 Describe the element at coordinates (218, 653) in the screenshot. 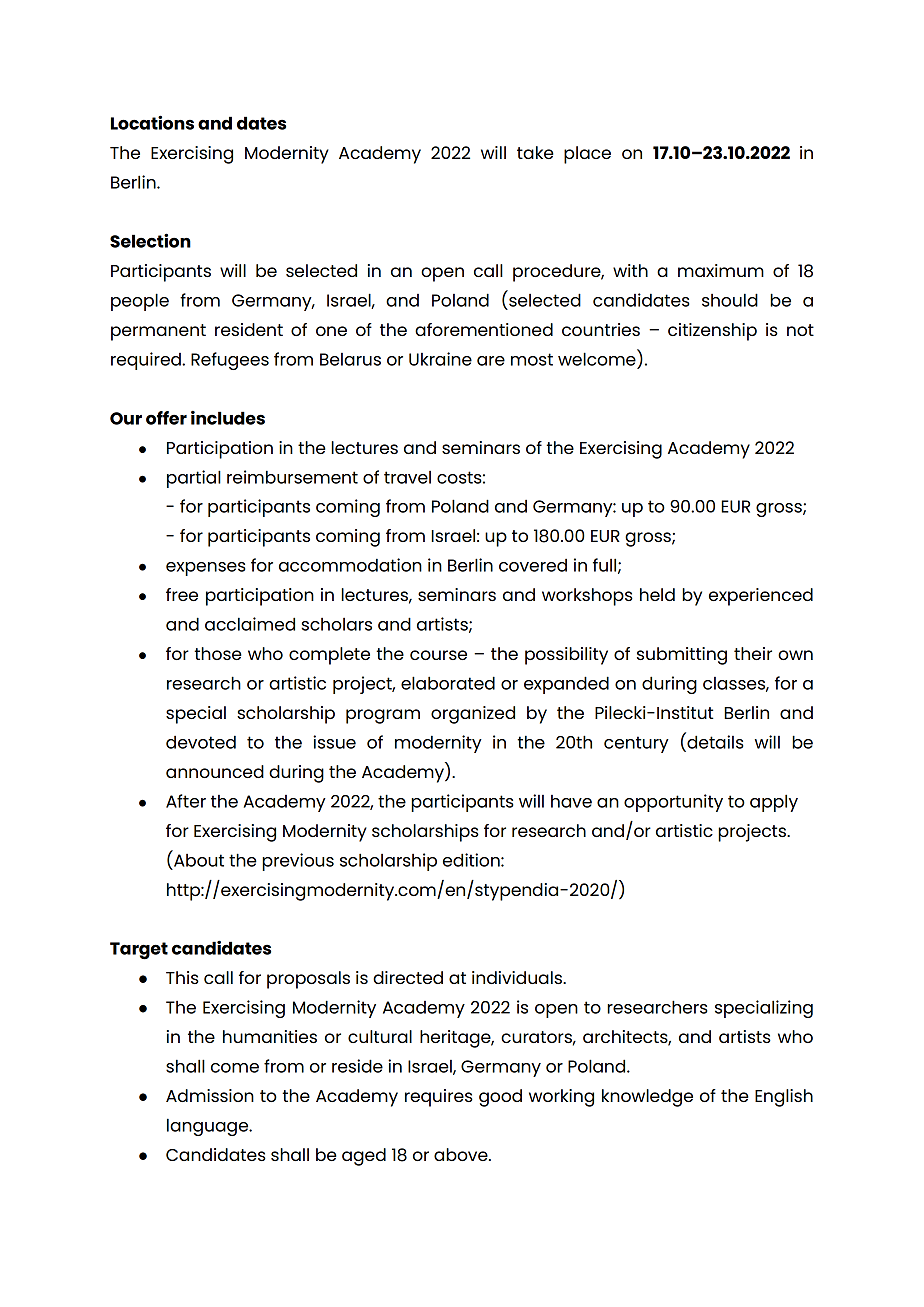

I see `those` at that location.
